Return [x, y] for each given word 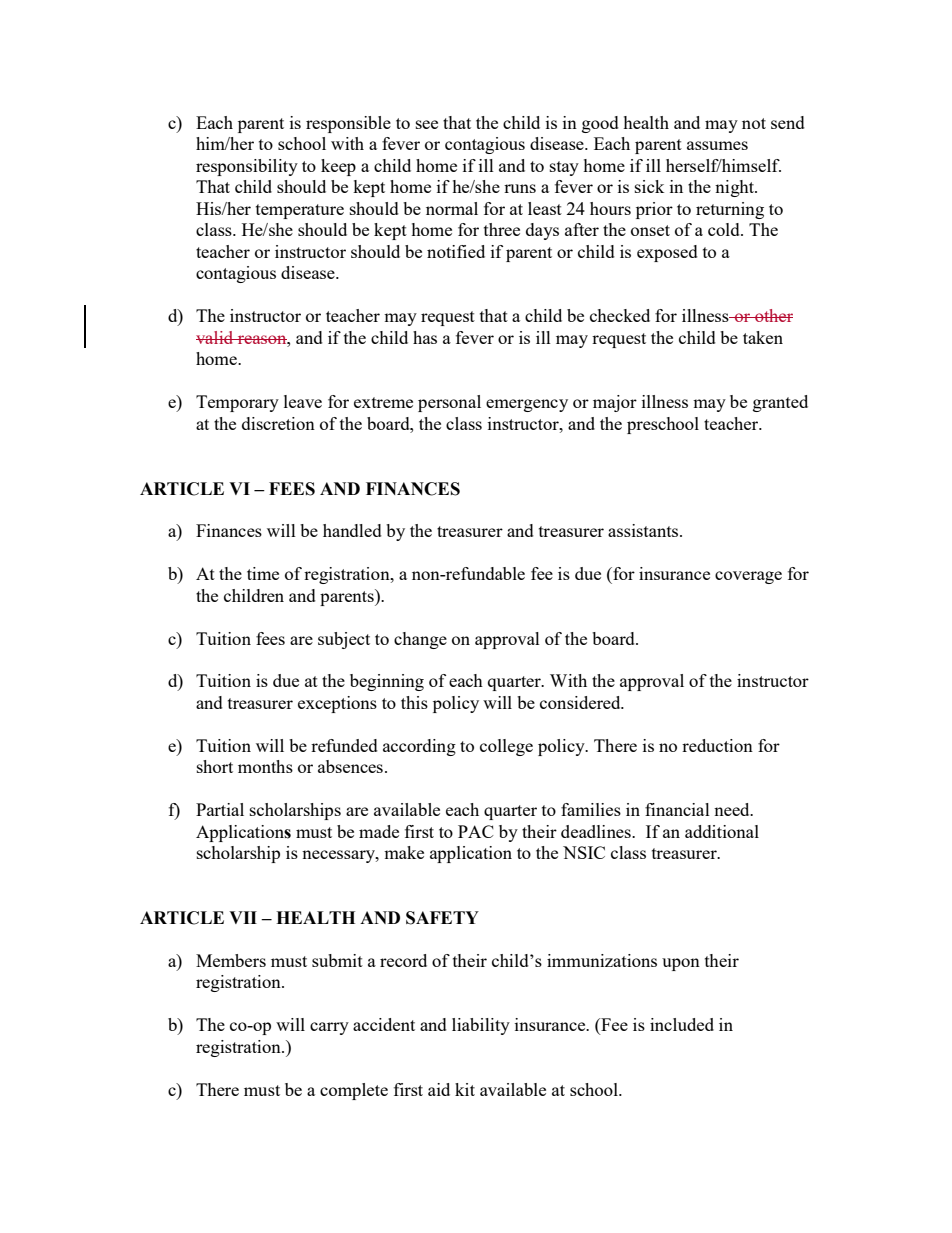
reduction [717, 745]
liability [481, 1026]
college [506, 747]
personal [449, 403]
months [265, 766]
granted [780, 403]
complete [354, 1091]
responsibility [247, 167]
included [682, 1024]
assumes [717, 145]
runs [520, 188]
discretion [278, 423]
